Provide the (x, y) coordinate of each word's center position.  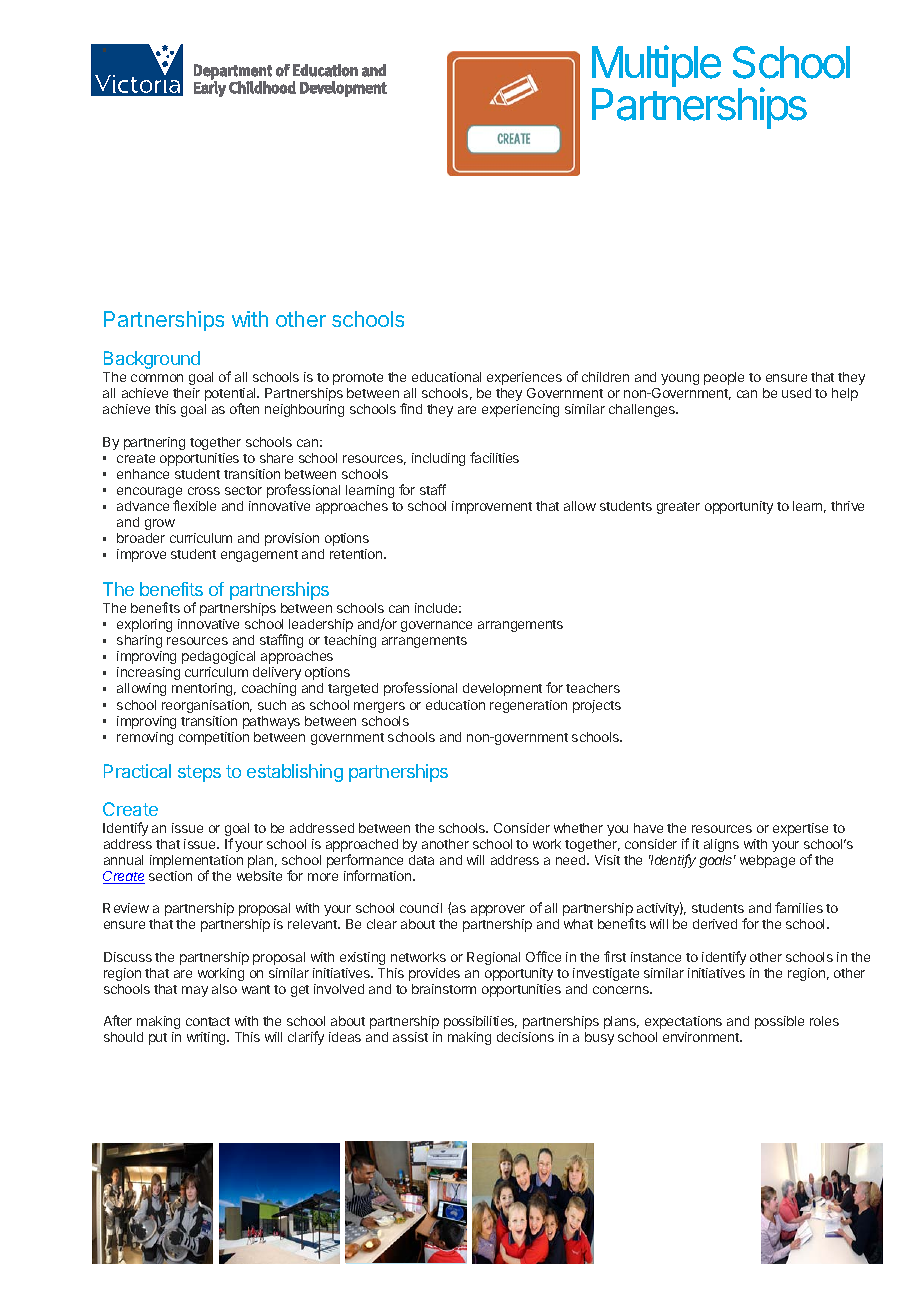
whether (578, 828)
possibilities (480, 1022)
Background (152, 360)
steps (199, 773)
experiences (524, 378)
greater (678, 508)
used (796, 393)
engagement (259, 556)
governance (436, 626)
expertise (800, 829)
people (724, 378)
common (157, 378)
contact (208, 1021)
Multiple (656, 67)
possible (779, 1022)
